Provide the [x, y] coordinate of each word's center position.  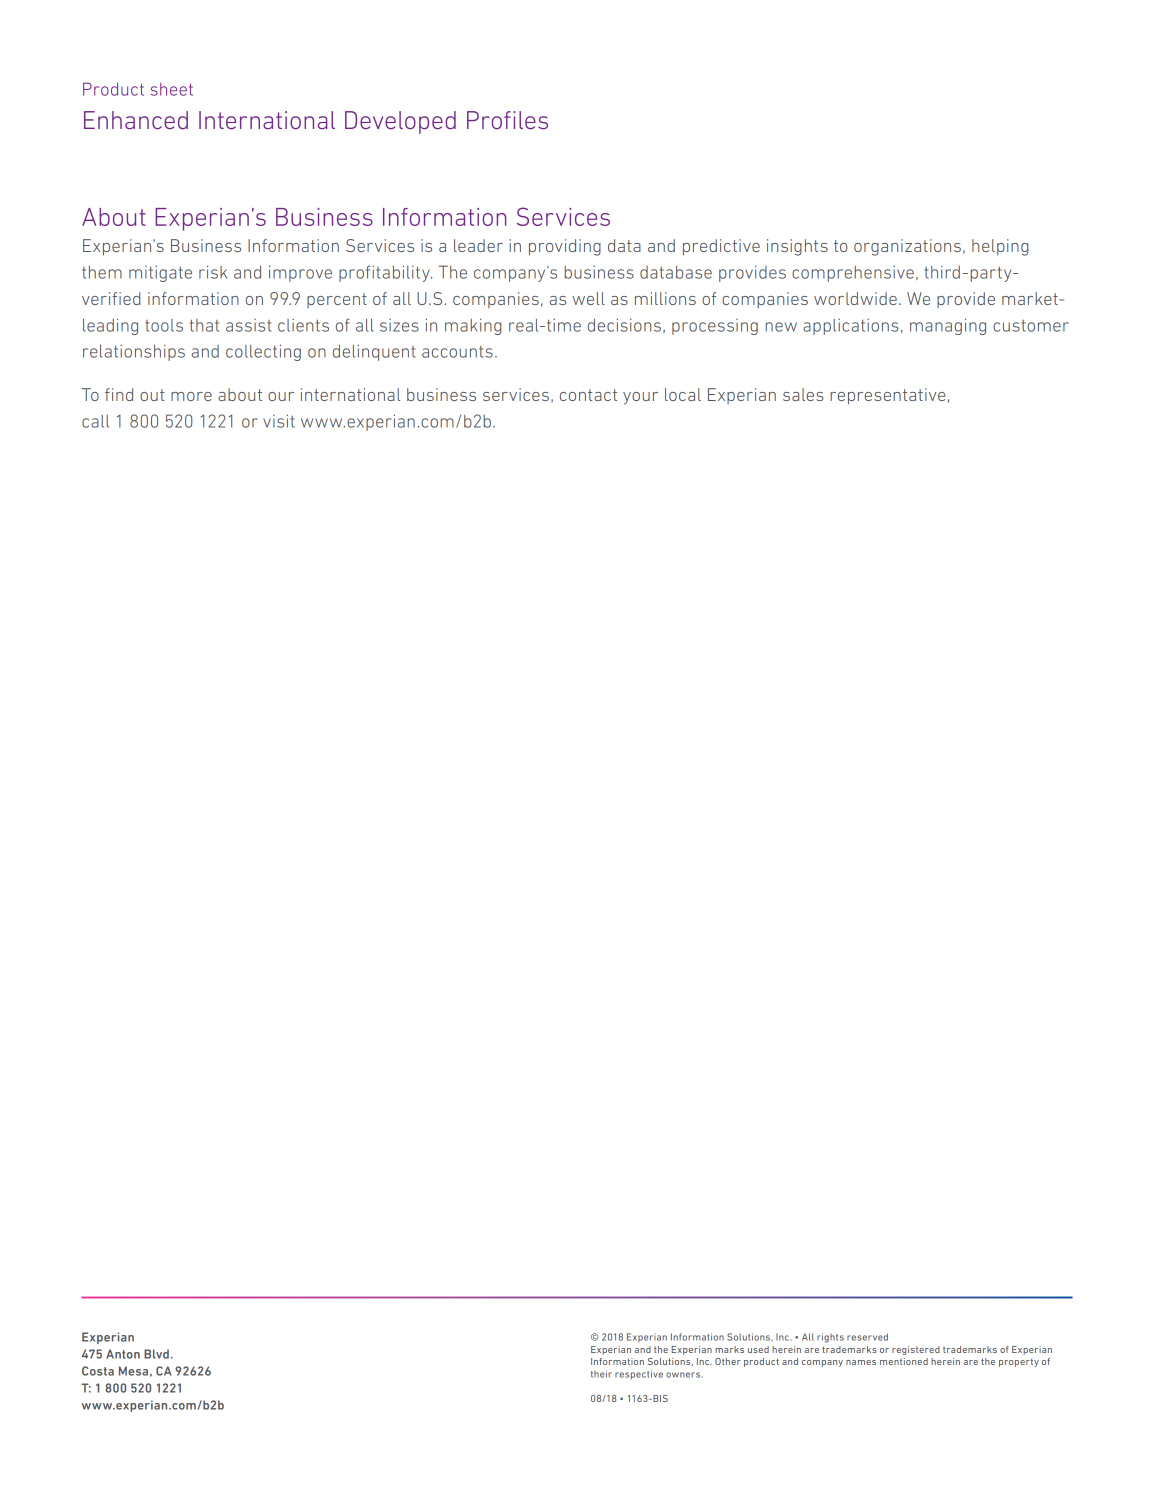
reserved [867, 1337]
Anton [123, 1354]
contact [588, 395]
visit [279, 421]
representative [888, 396]
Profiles [507, 120]
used [758, 1349]
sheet [172, 89]
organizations [907, 247]
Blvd [156, 1354]
